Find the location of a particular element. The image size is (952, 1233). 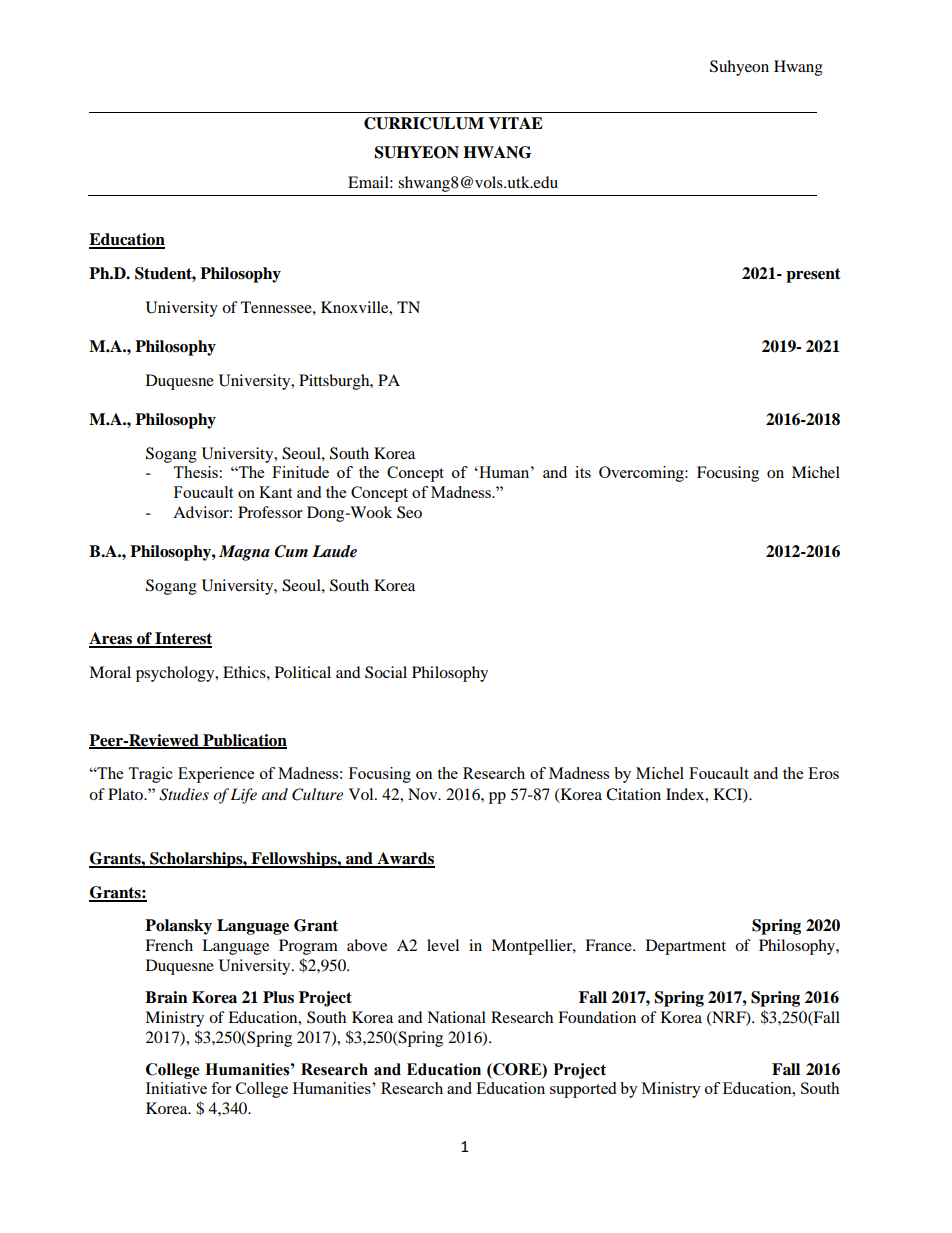

its is located at coordinates (583, 472).
